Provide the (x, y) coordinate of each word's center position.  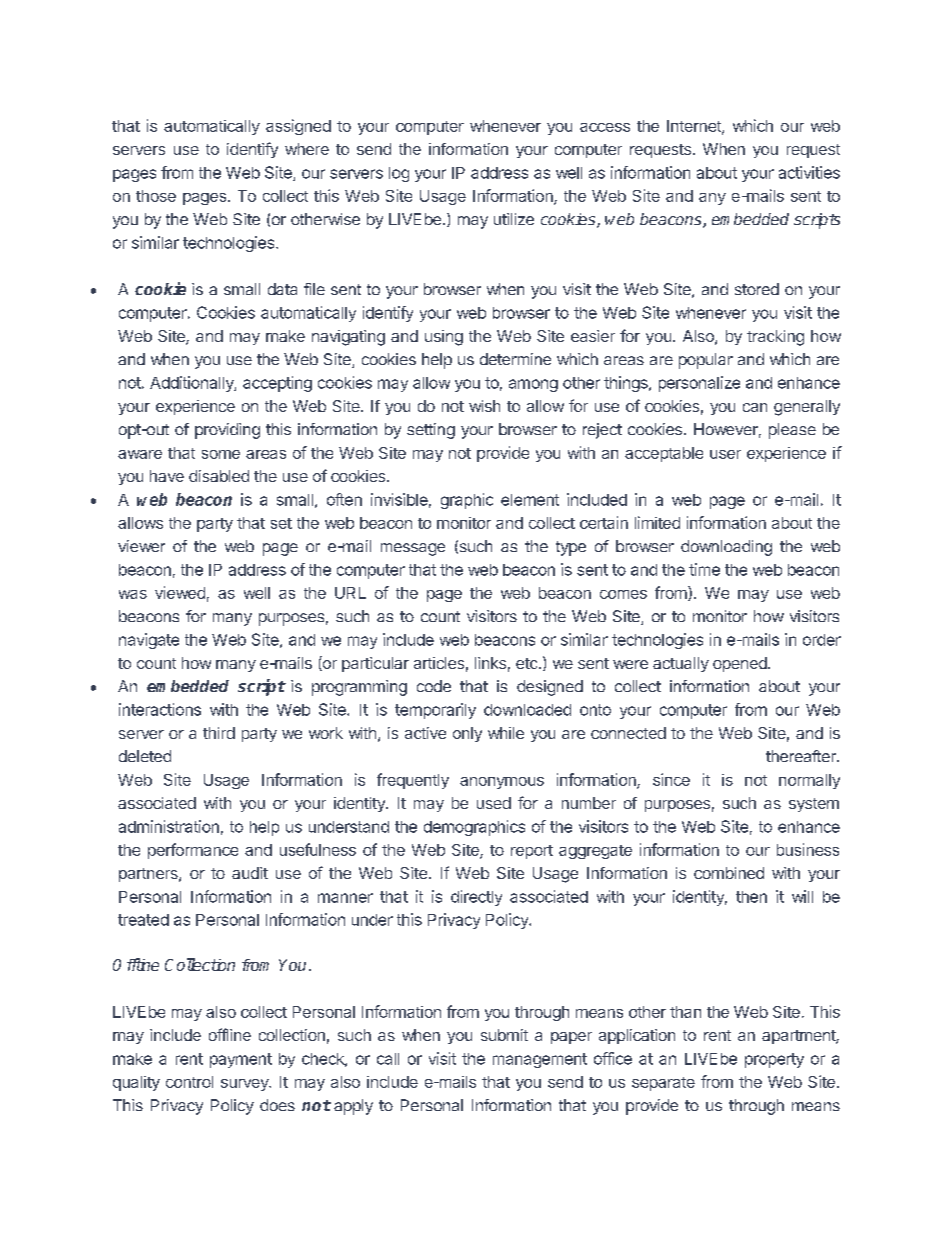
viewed (180, 592)
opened (741, 664)
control (189, 1082)
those (156, 196)
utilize (514, 219)
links (490, 663)
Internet (695, 127)
